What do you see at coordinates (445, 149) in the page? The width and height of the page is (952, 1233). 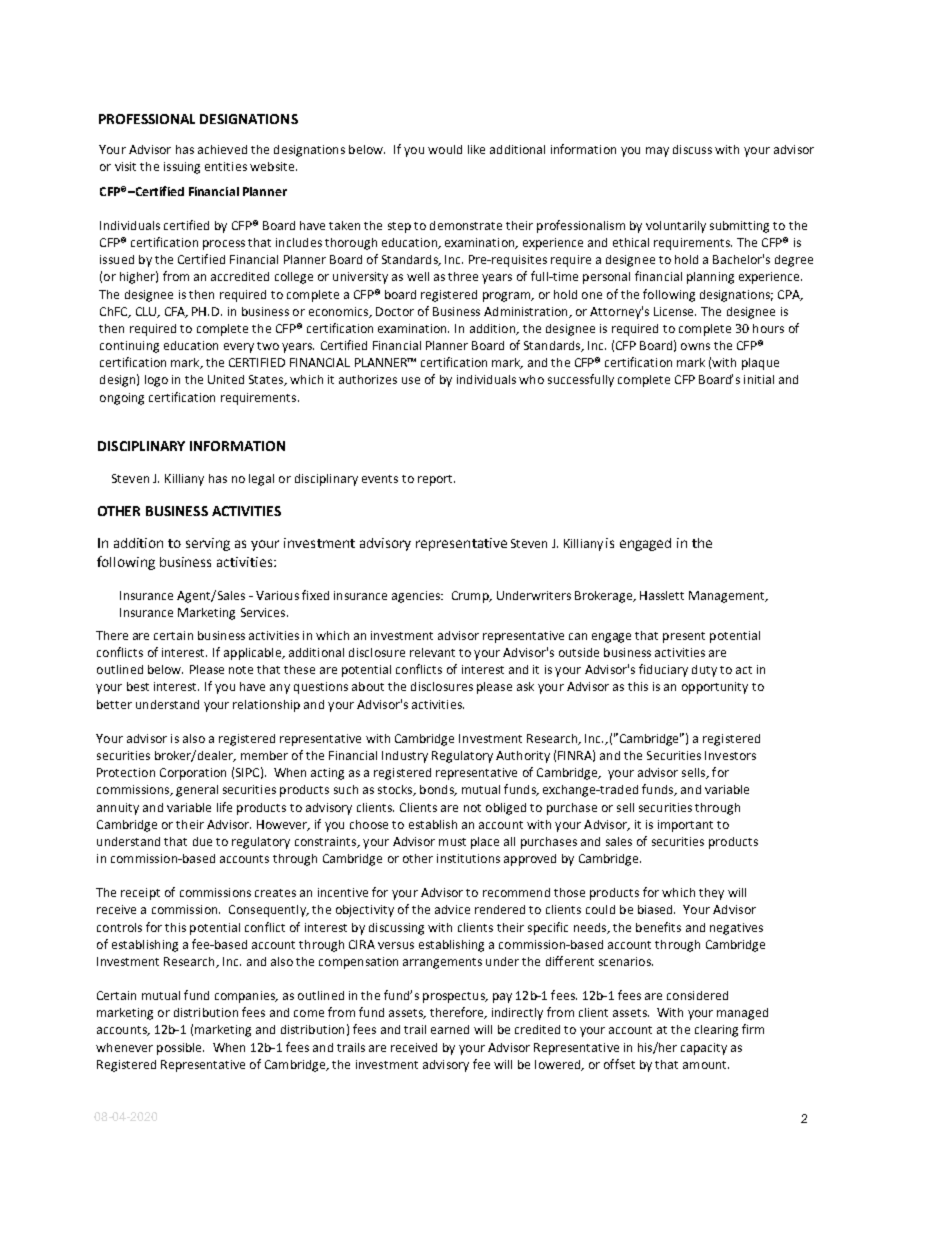 I see `would` at bounding box center [445, 149].
